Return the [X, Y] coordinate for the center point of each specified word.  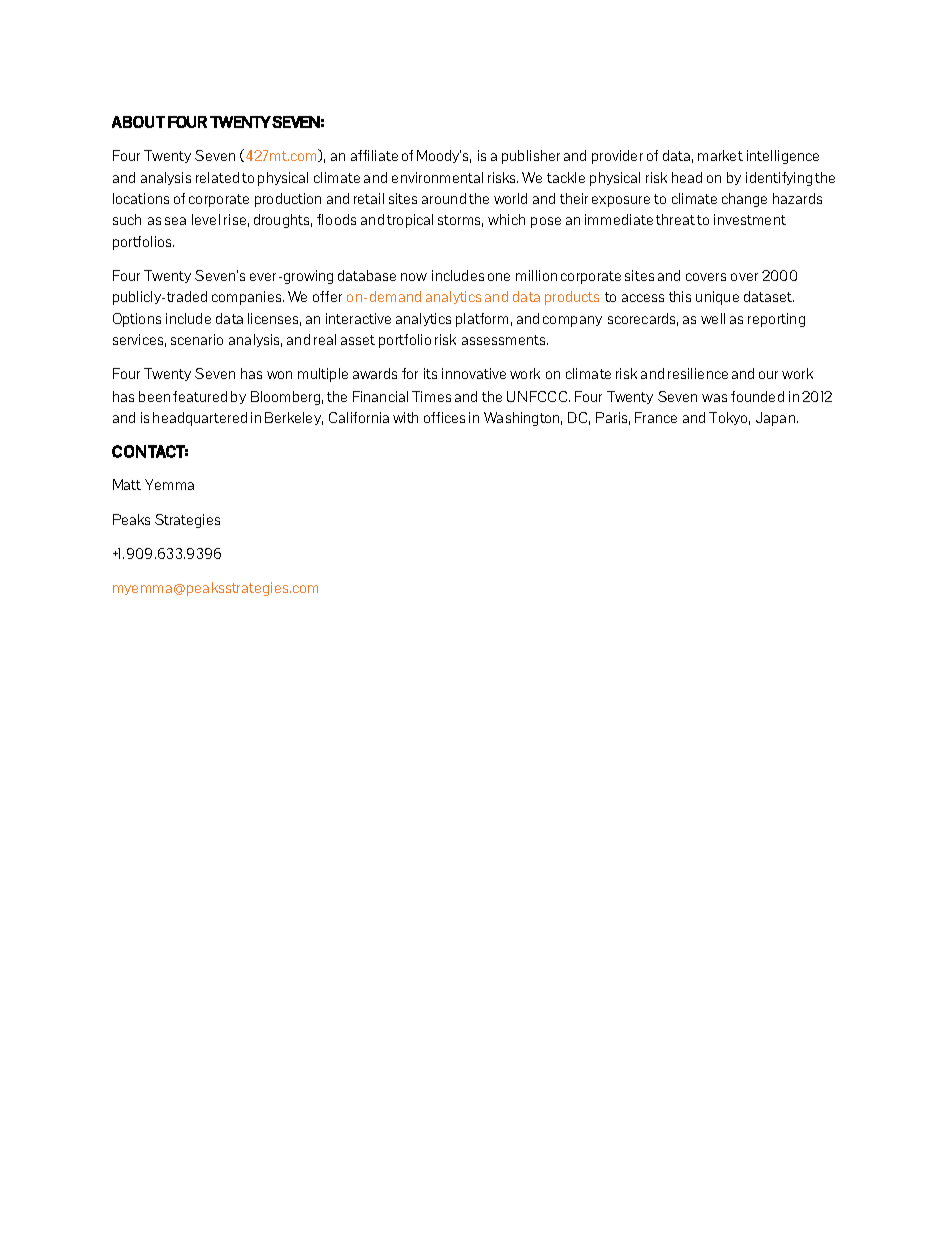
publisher [531, 157]
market [720, 155]
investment [750, 219]
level [206, 219]
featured [200, 396]
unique [717, 298]
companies [248, 298]
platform [482, 320]
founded [757, 396]
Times [431, 396]
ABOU [133, 122]
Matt [127, 484]
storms [460, 221]
